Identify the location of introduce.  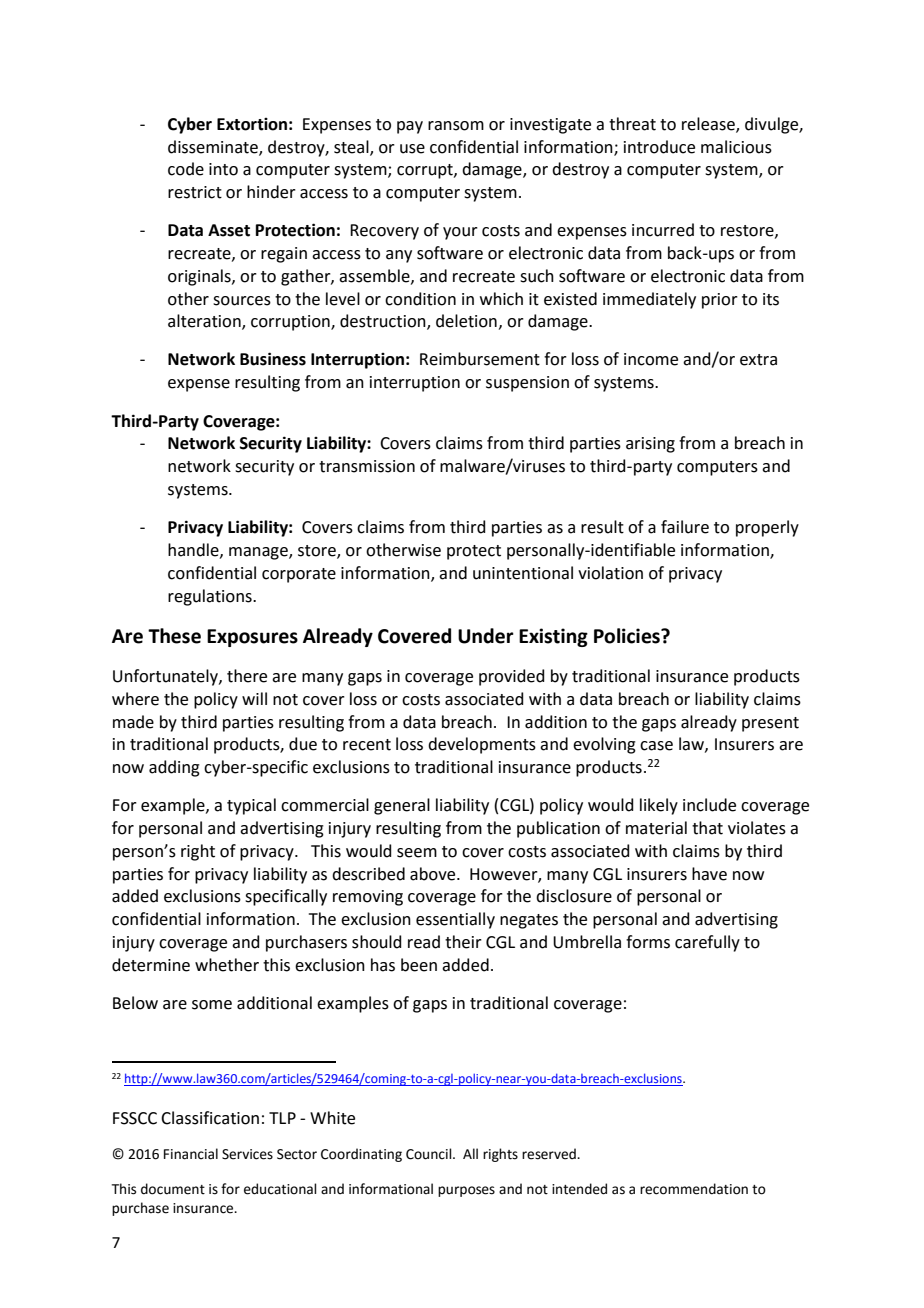
(659, 147).
